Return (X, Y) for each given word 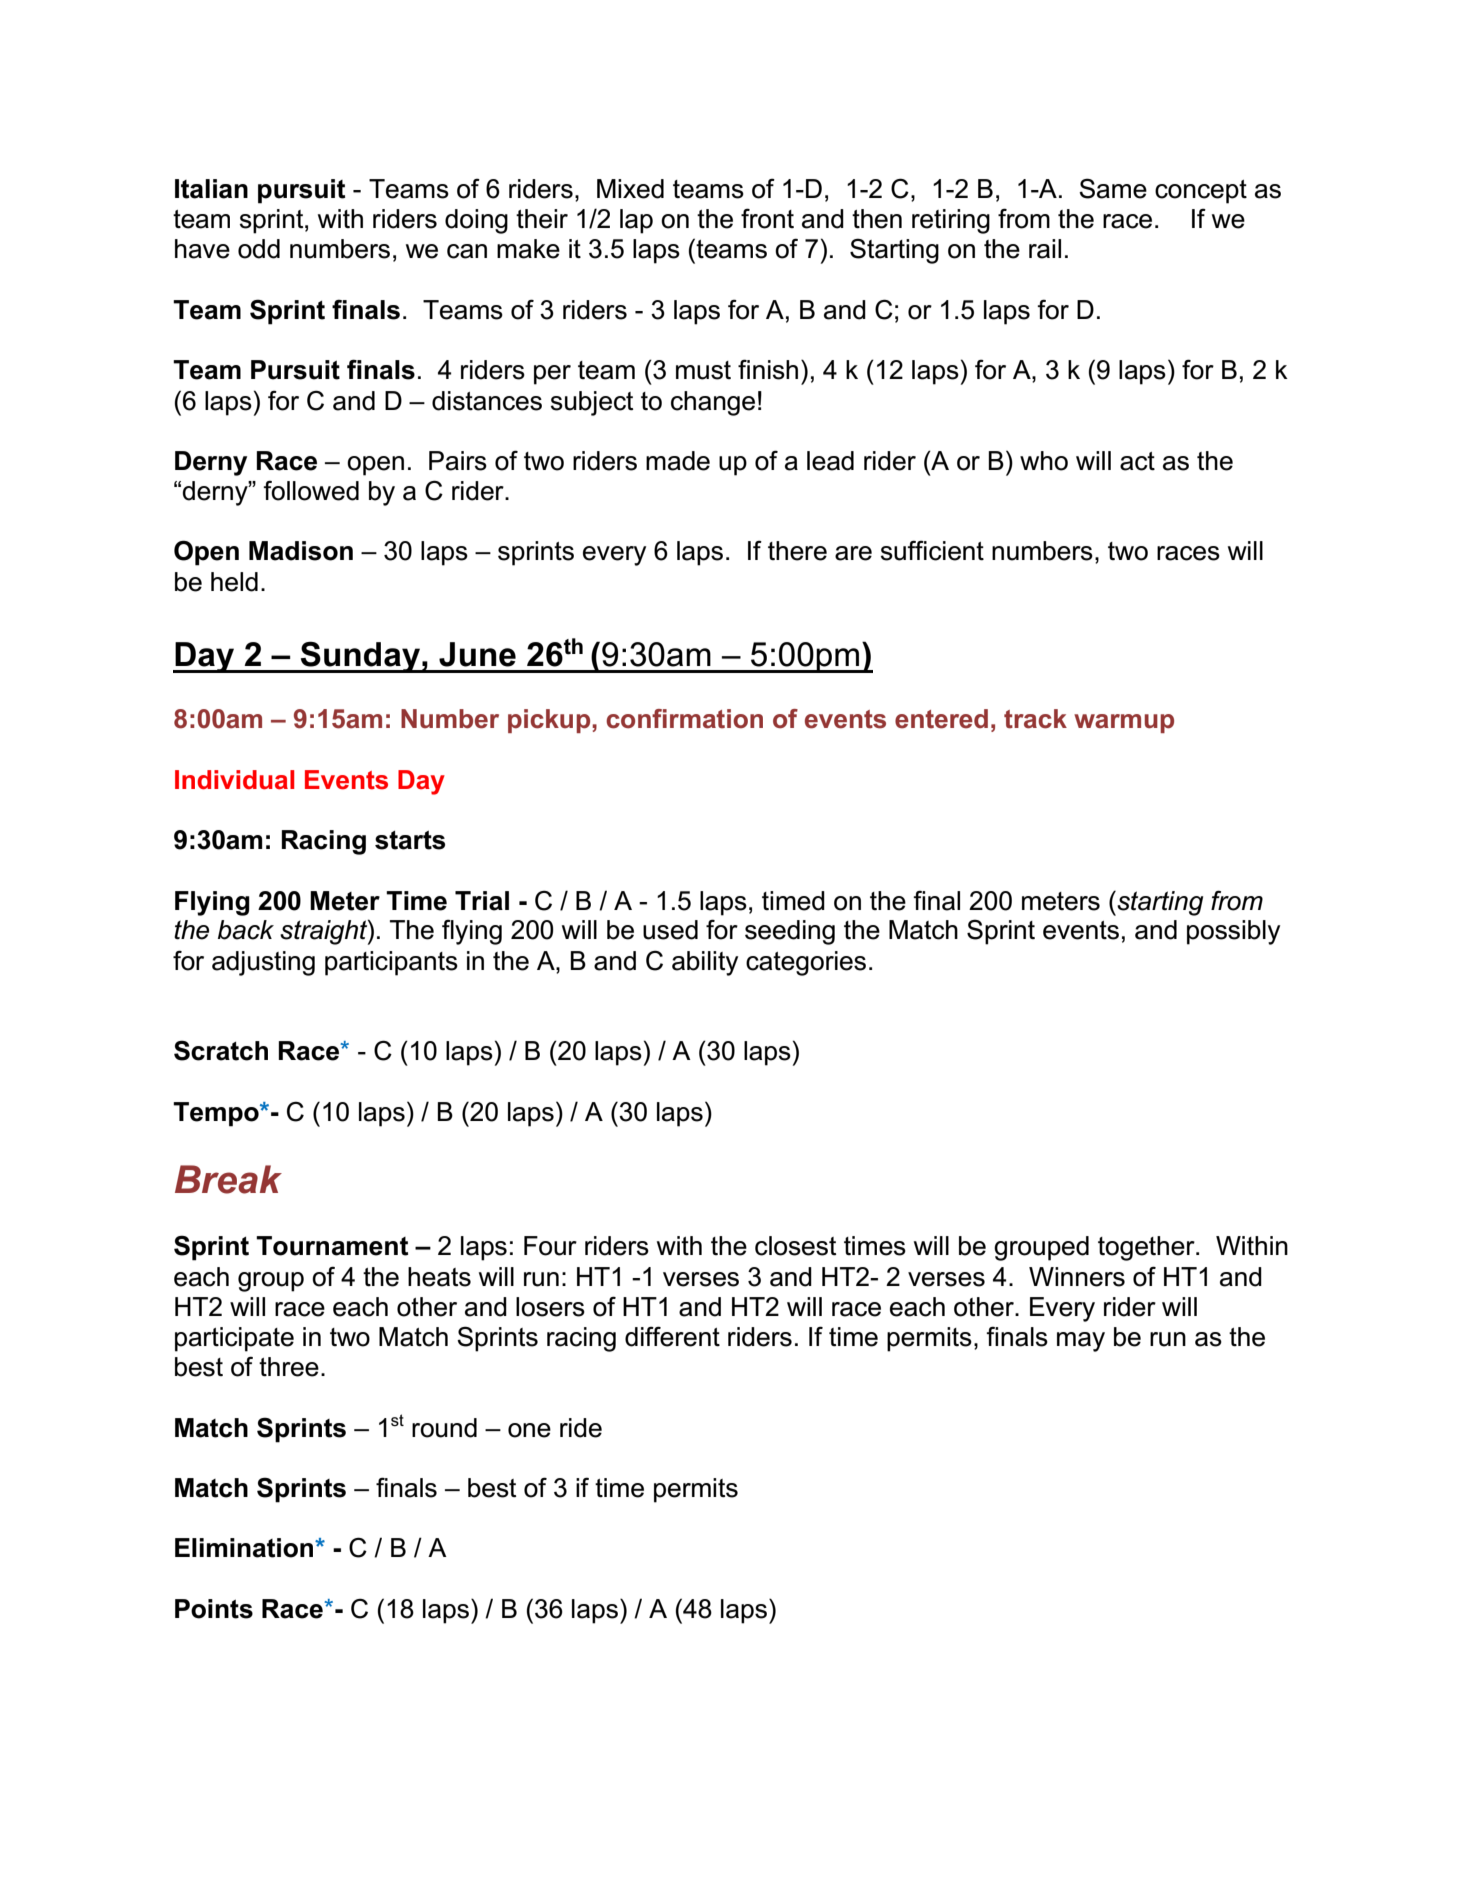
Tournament (332, 1246)
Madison (301, 551)
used (670, 930)
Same (1113, 188)
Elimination (245, 1548)
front (767, 218)
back (246, 930)
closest (795, 1246)
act (1137, 461)
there (797, 551)
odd (259, 249)
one (529, 1430)
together (1147, 1248)
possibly (1233, 932)
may (1081, 1342)
